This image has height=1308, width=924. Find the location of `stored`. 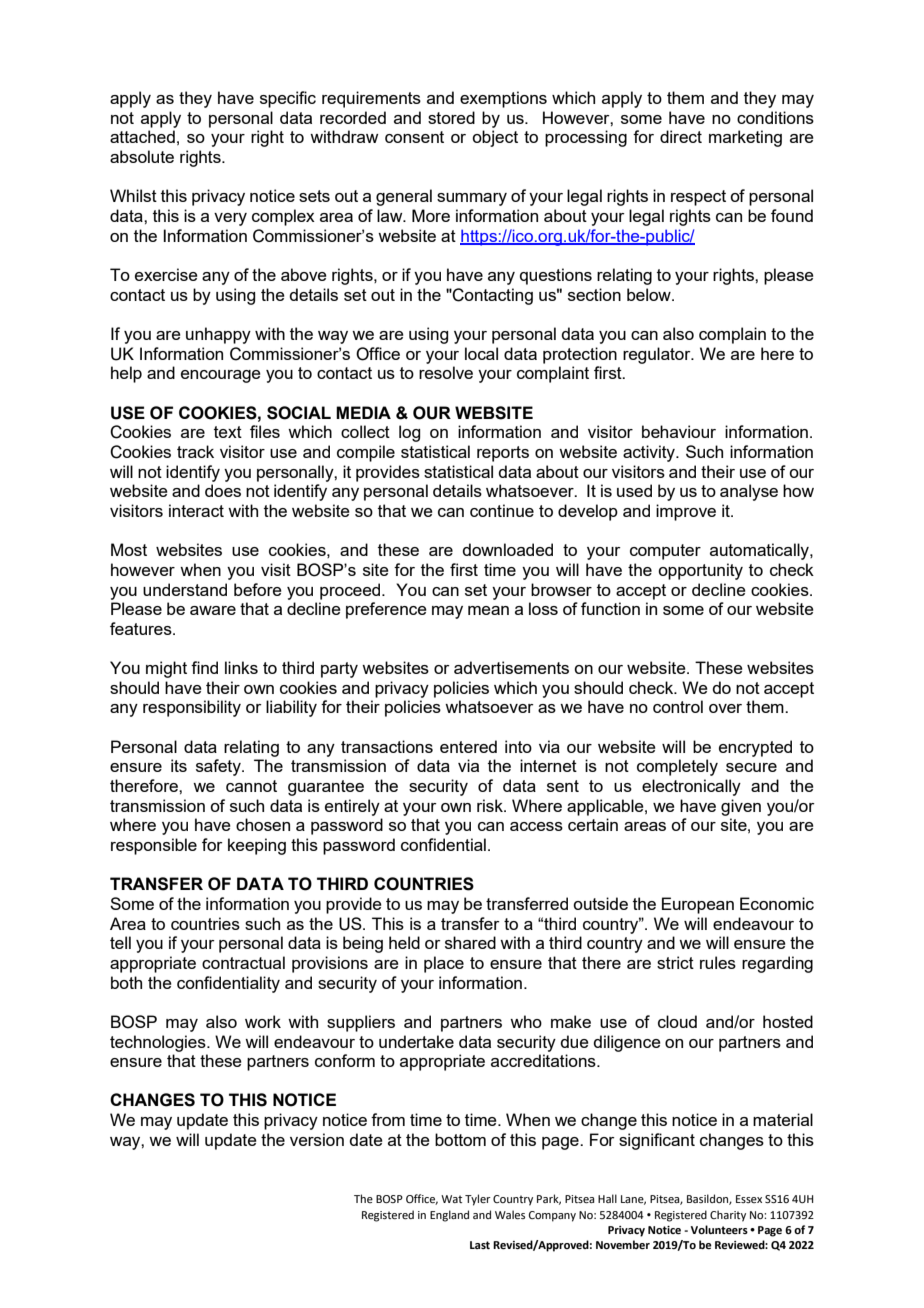

stored is located at coordinates (451, 117).
